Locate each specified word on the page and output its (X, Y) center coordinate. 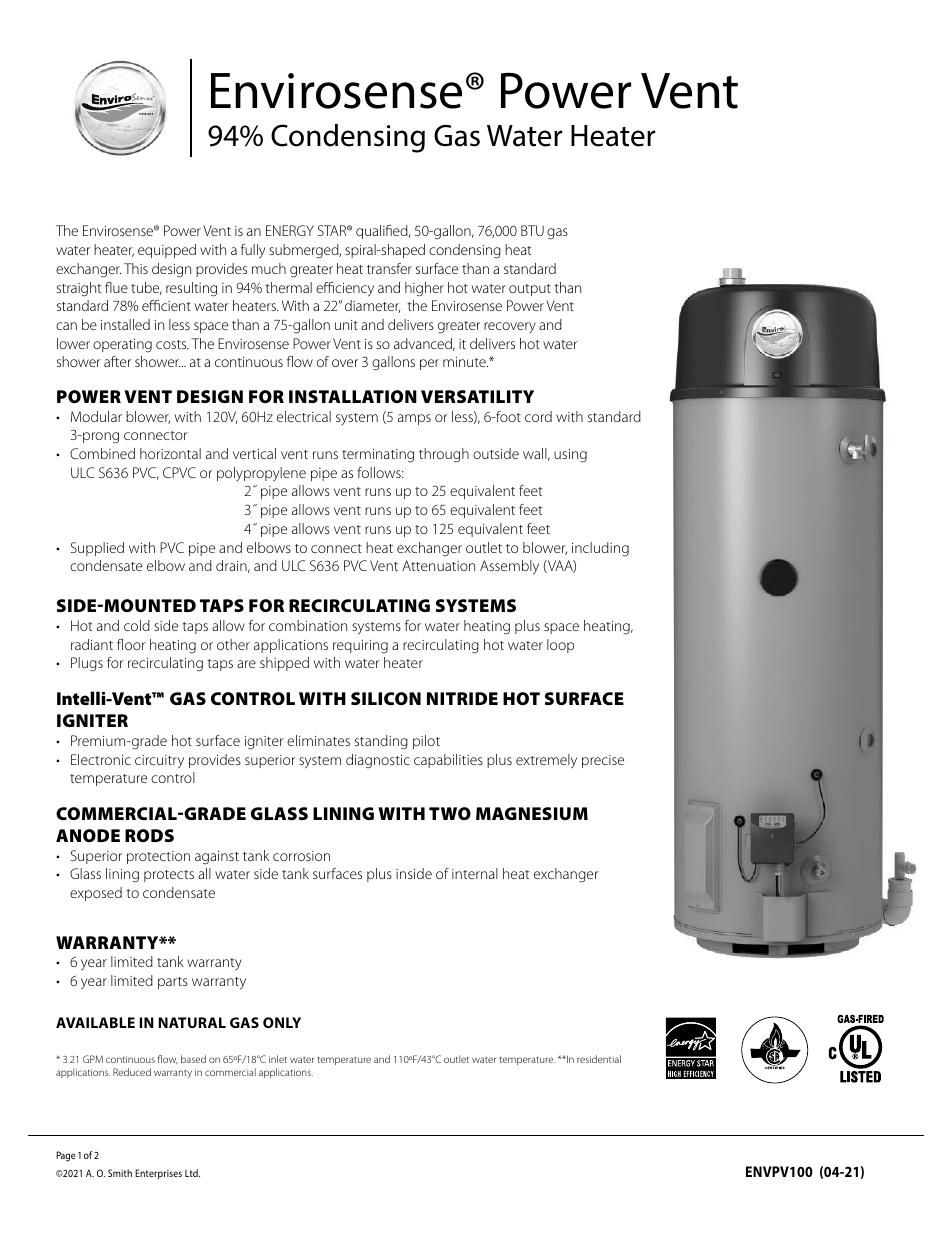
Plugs (87, 664)
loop (560, 646)
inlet (278, 1059)
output (530, 290)
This (136, 268)
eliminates (318, 740)
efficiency (345, 289)
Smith (120, 1173)
